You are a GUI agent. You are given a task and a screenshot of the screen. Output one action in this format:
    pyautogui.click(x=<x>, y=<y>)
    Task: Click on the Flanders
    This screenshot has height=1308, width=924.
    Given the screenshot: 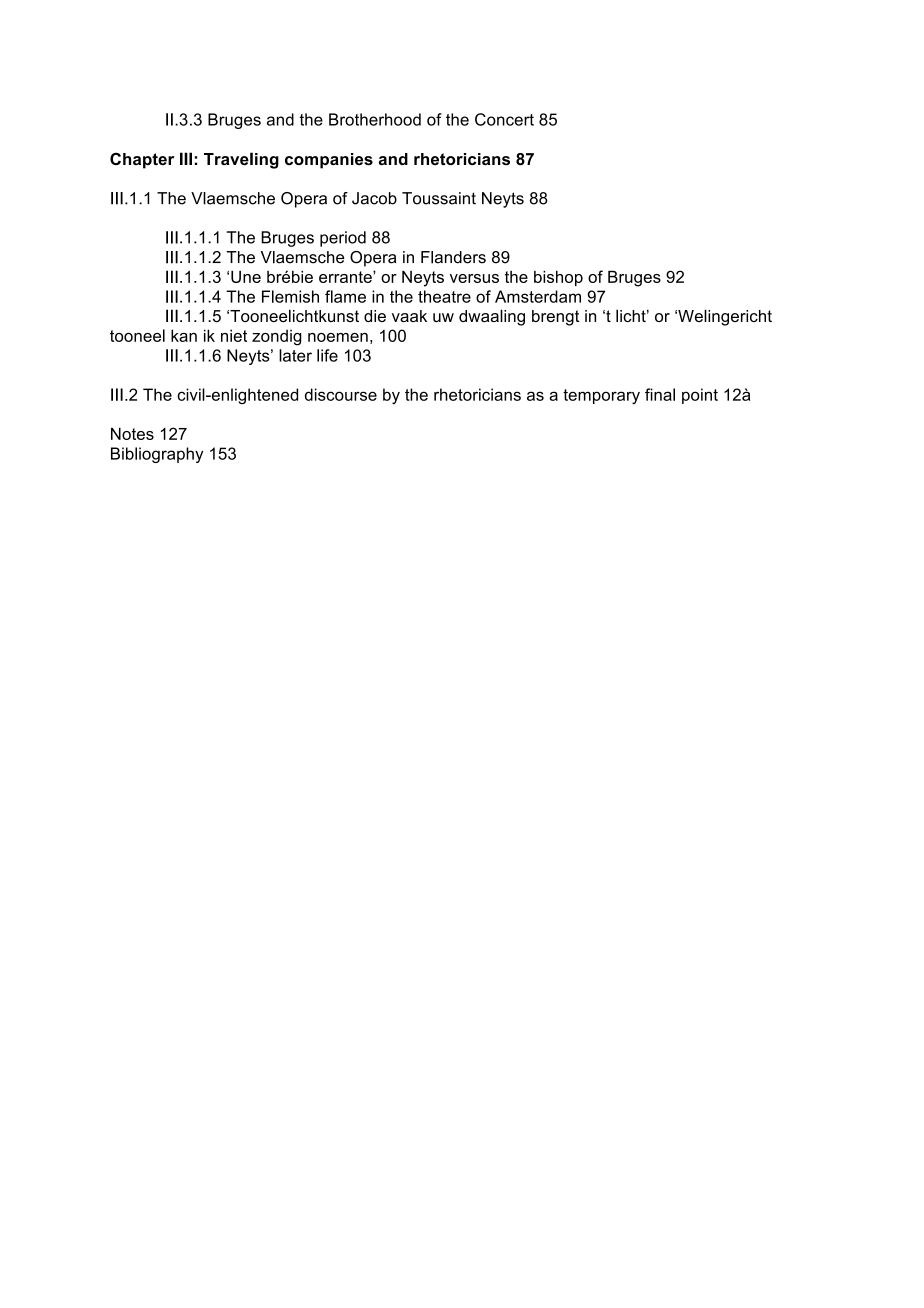 What is the action you would take?
    pyautogui.click(x=453, y=257)
